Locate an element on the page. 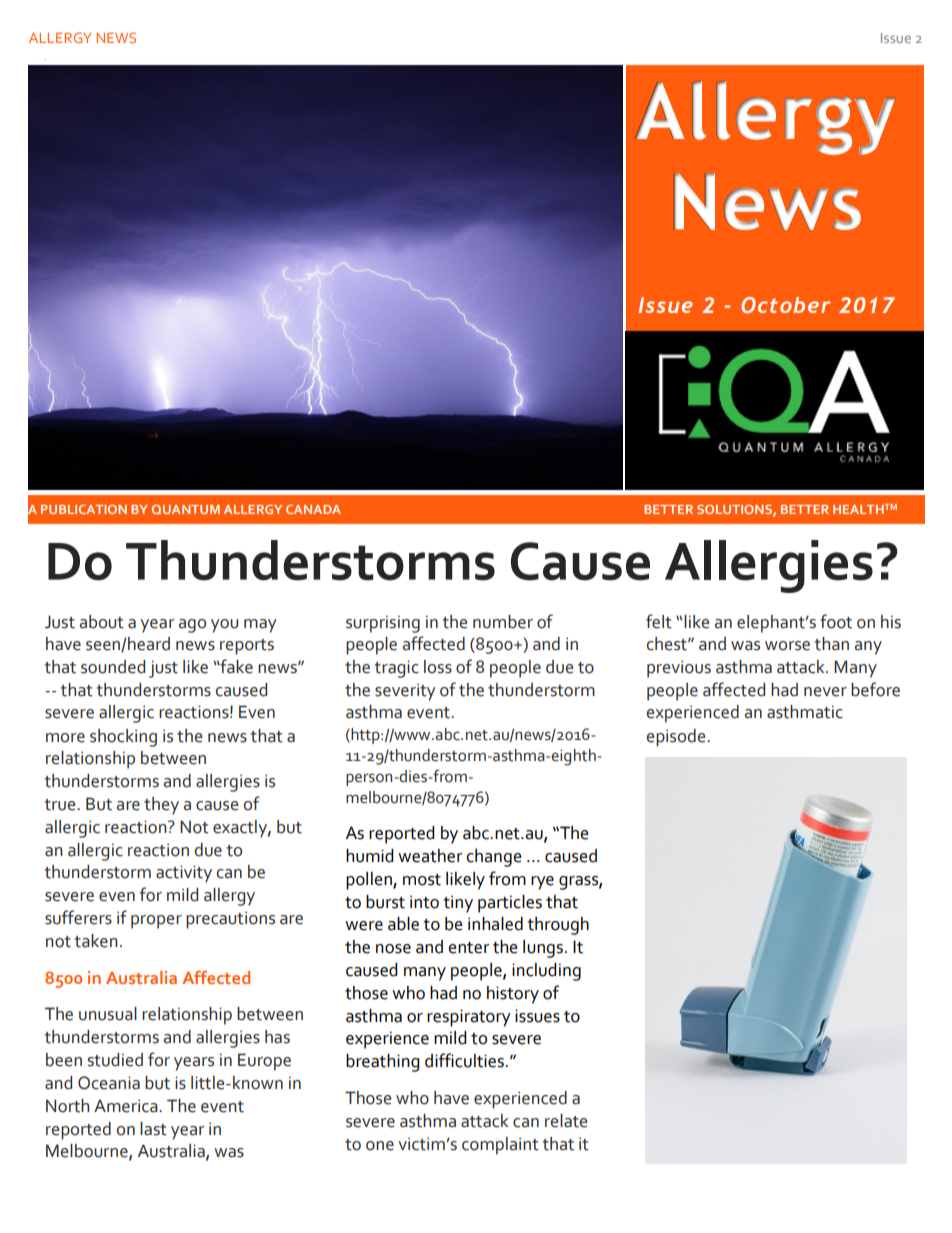 The height and width of the document is (1233, 952). rye is located at coordinates (542, 883).
